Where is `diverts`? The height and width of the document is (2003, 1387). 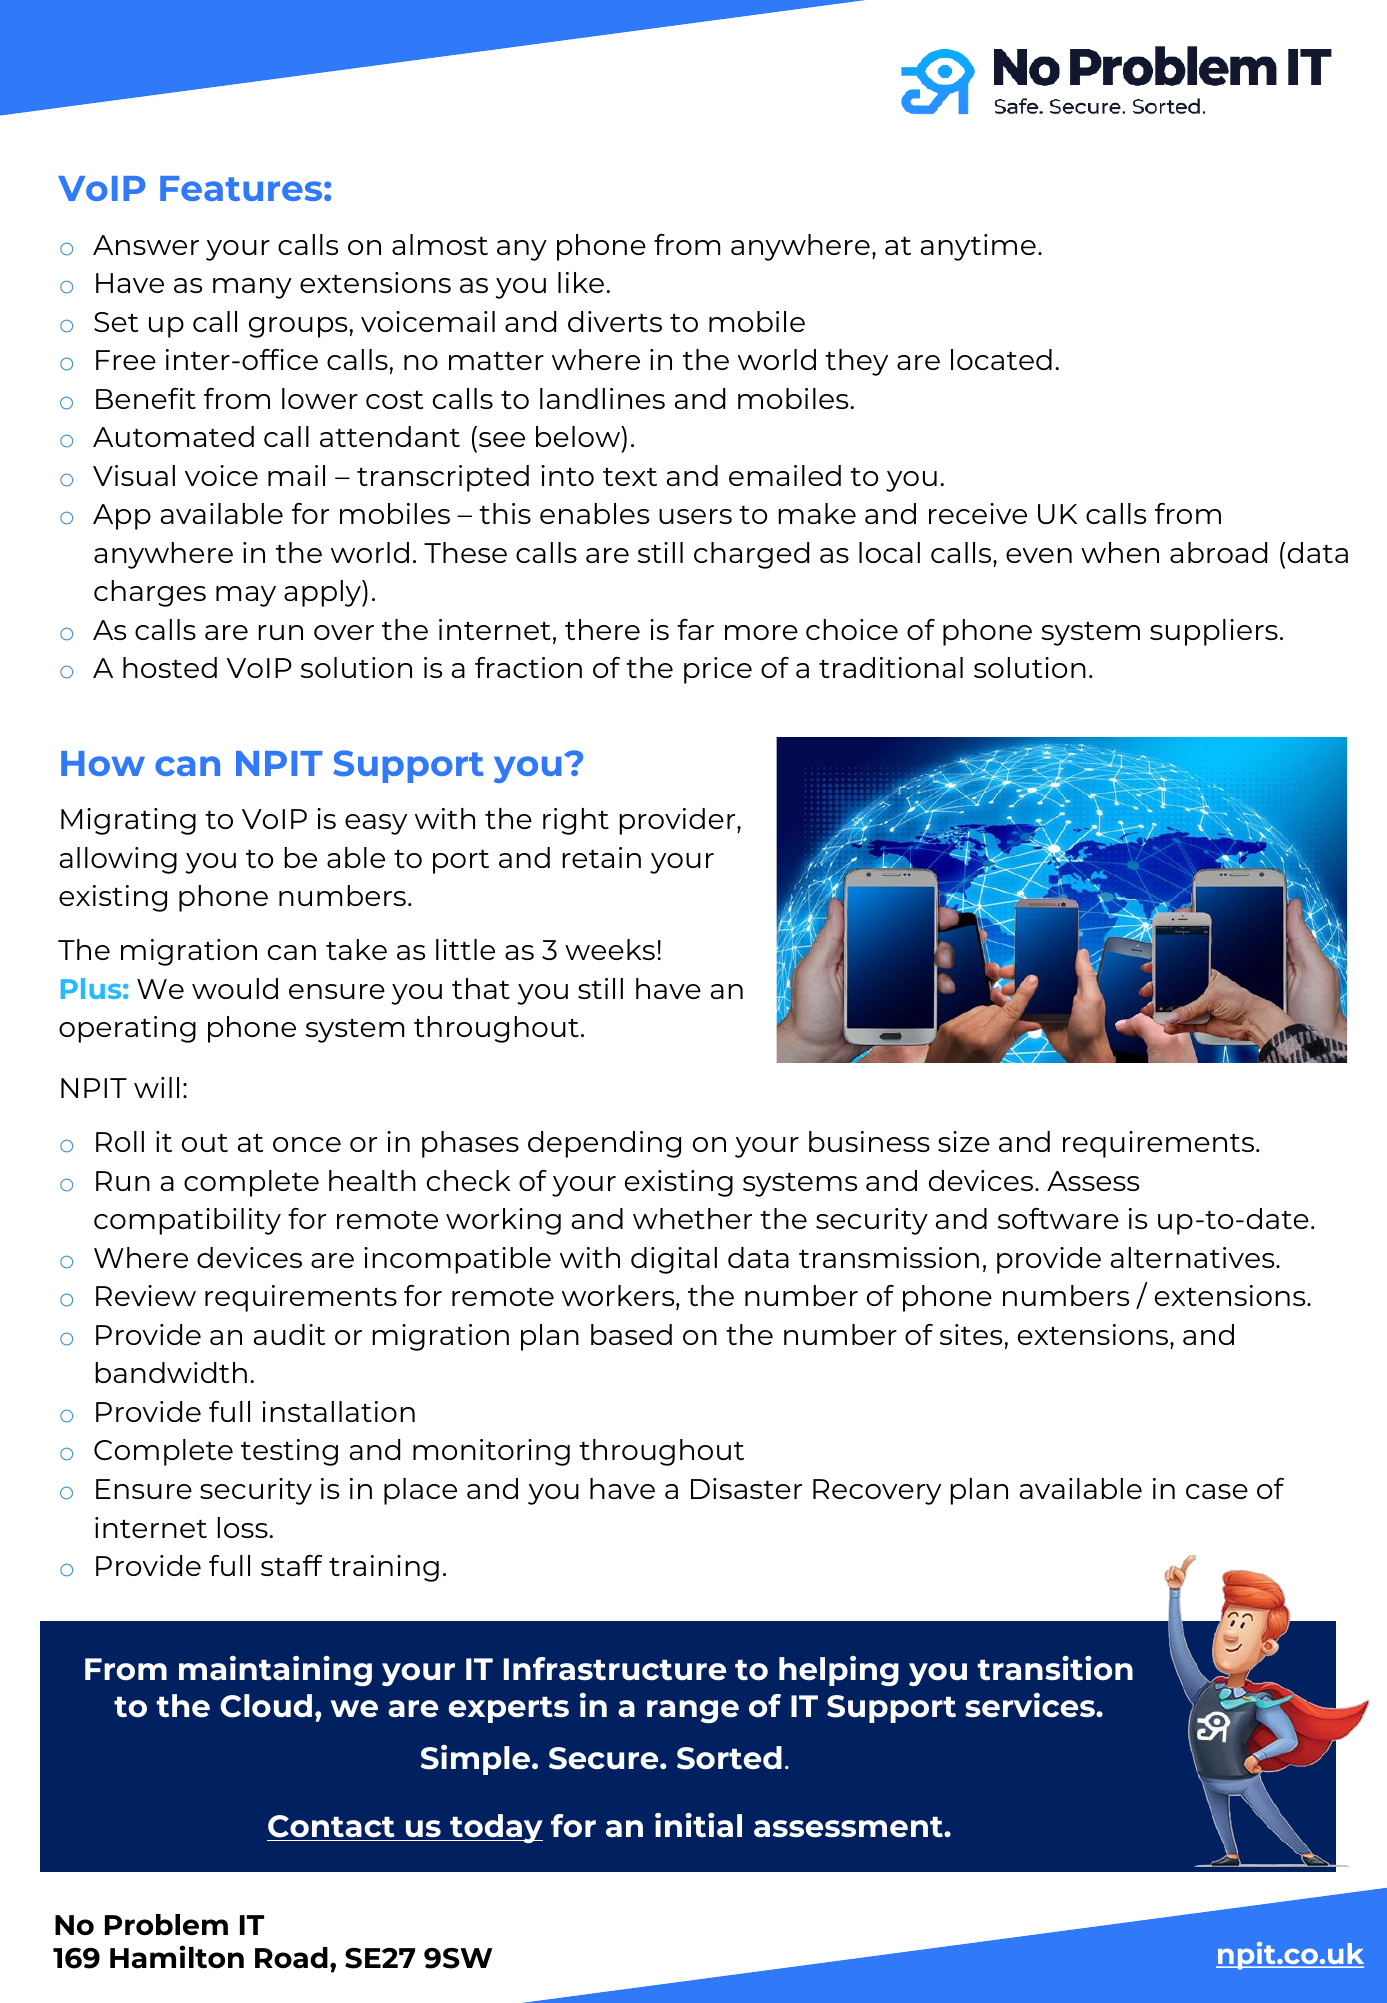 diverts is located at coordinates (615, 321).
